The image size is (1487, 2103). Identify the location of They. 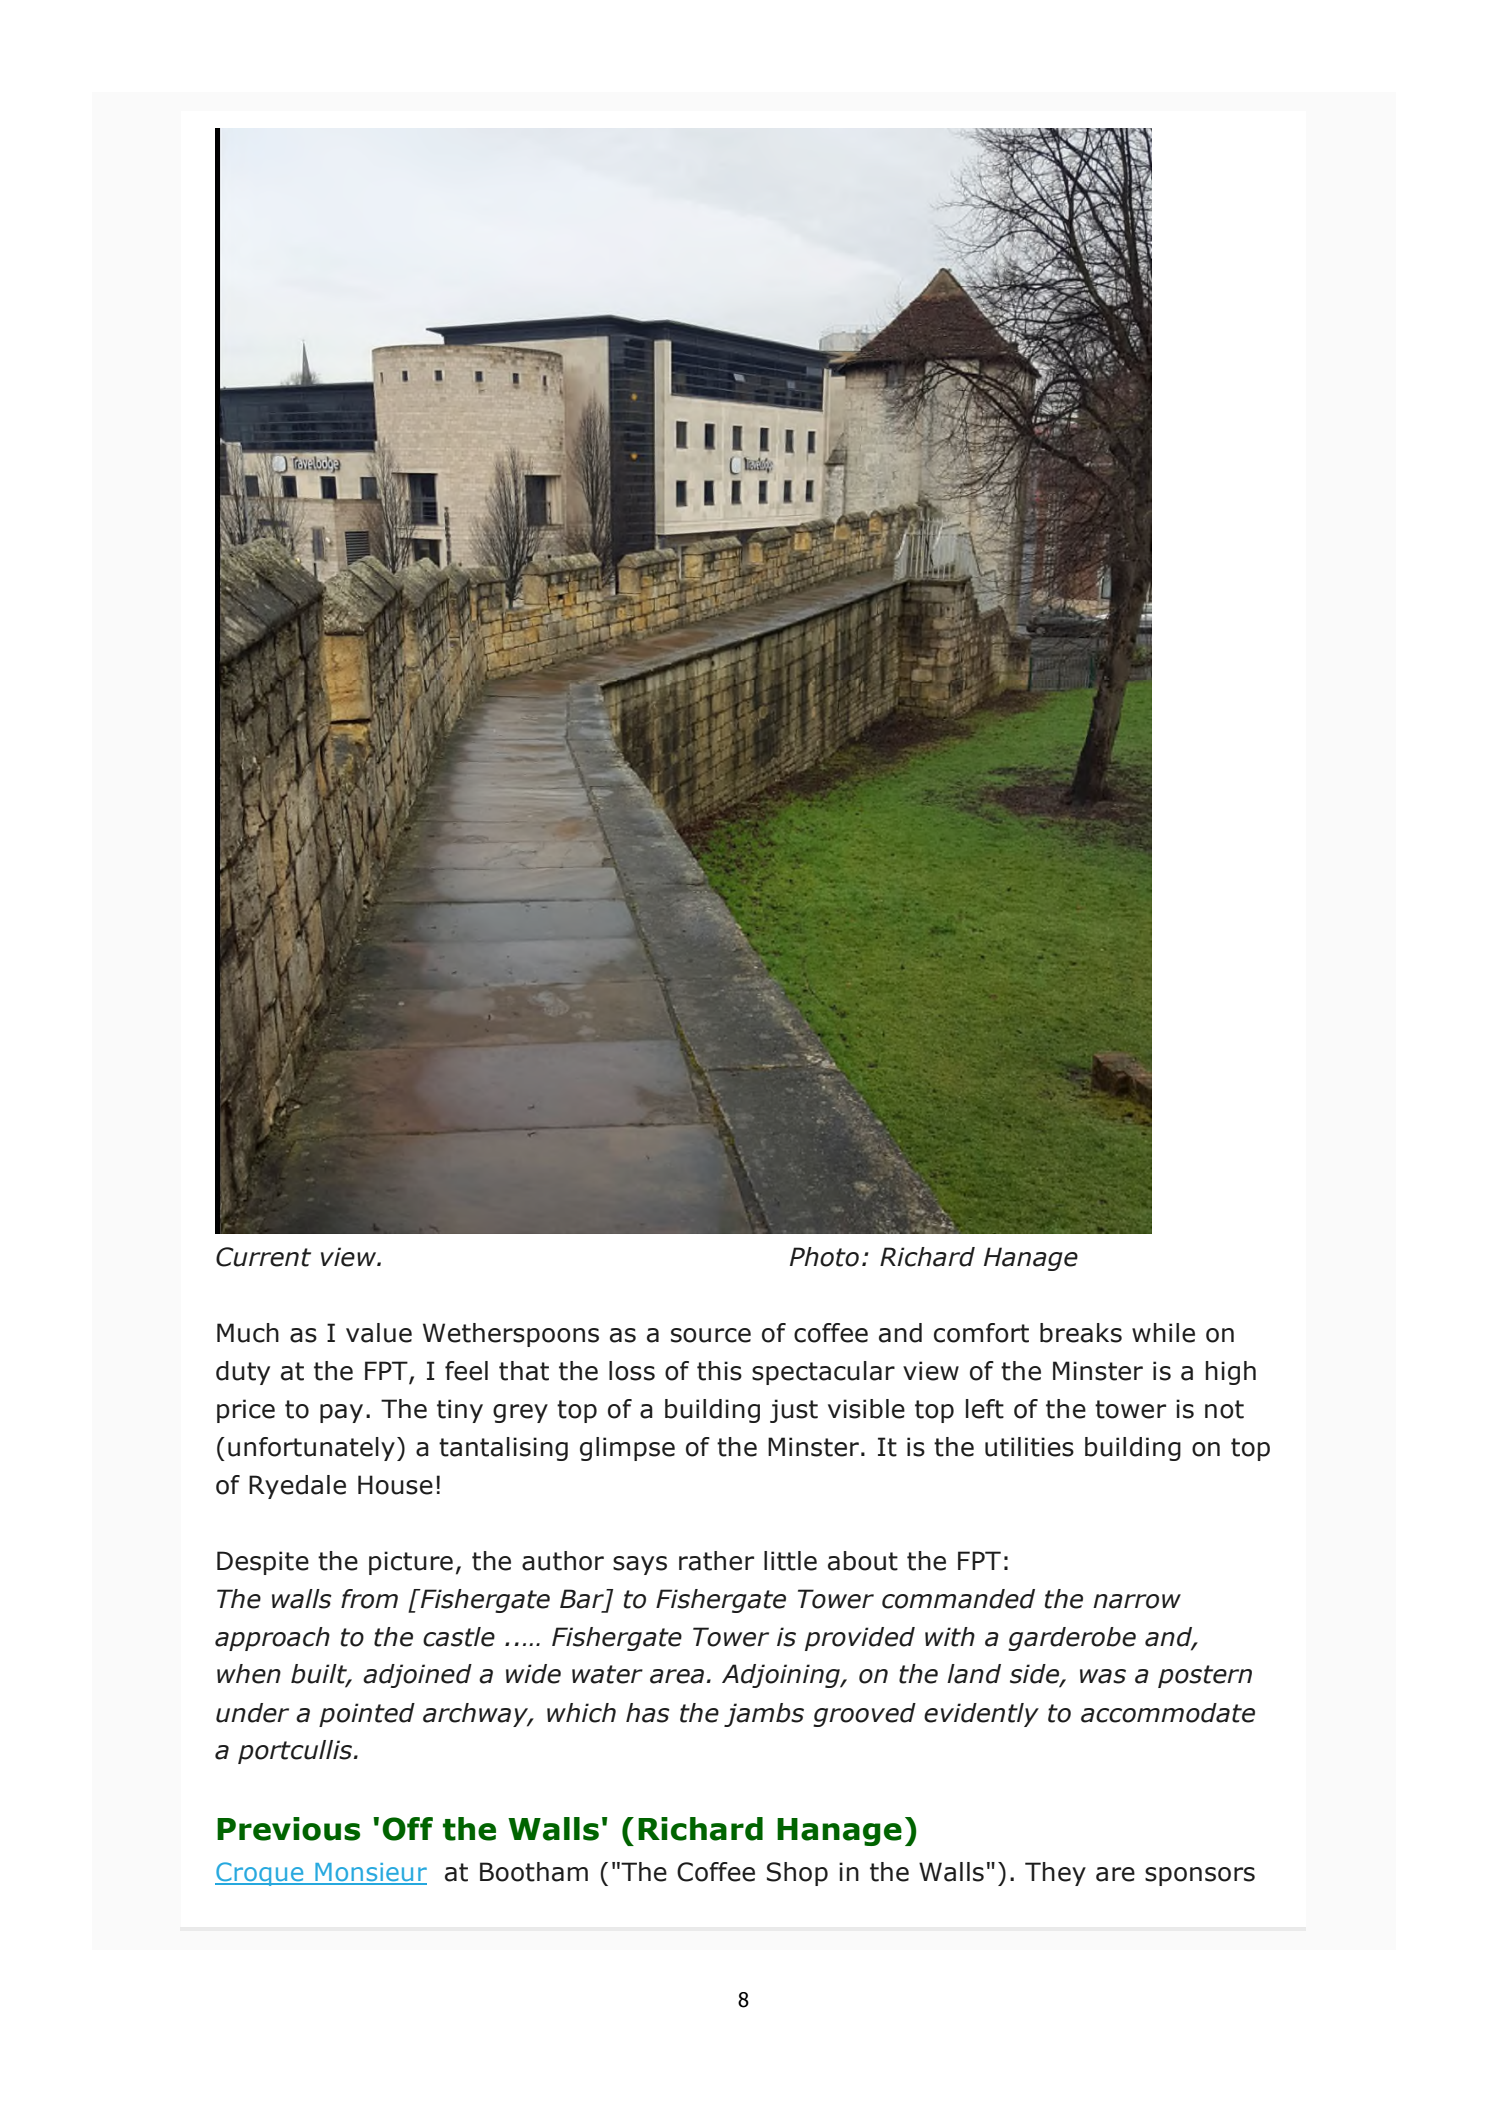
(1055, 1874).
